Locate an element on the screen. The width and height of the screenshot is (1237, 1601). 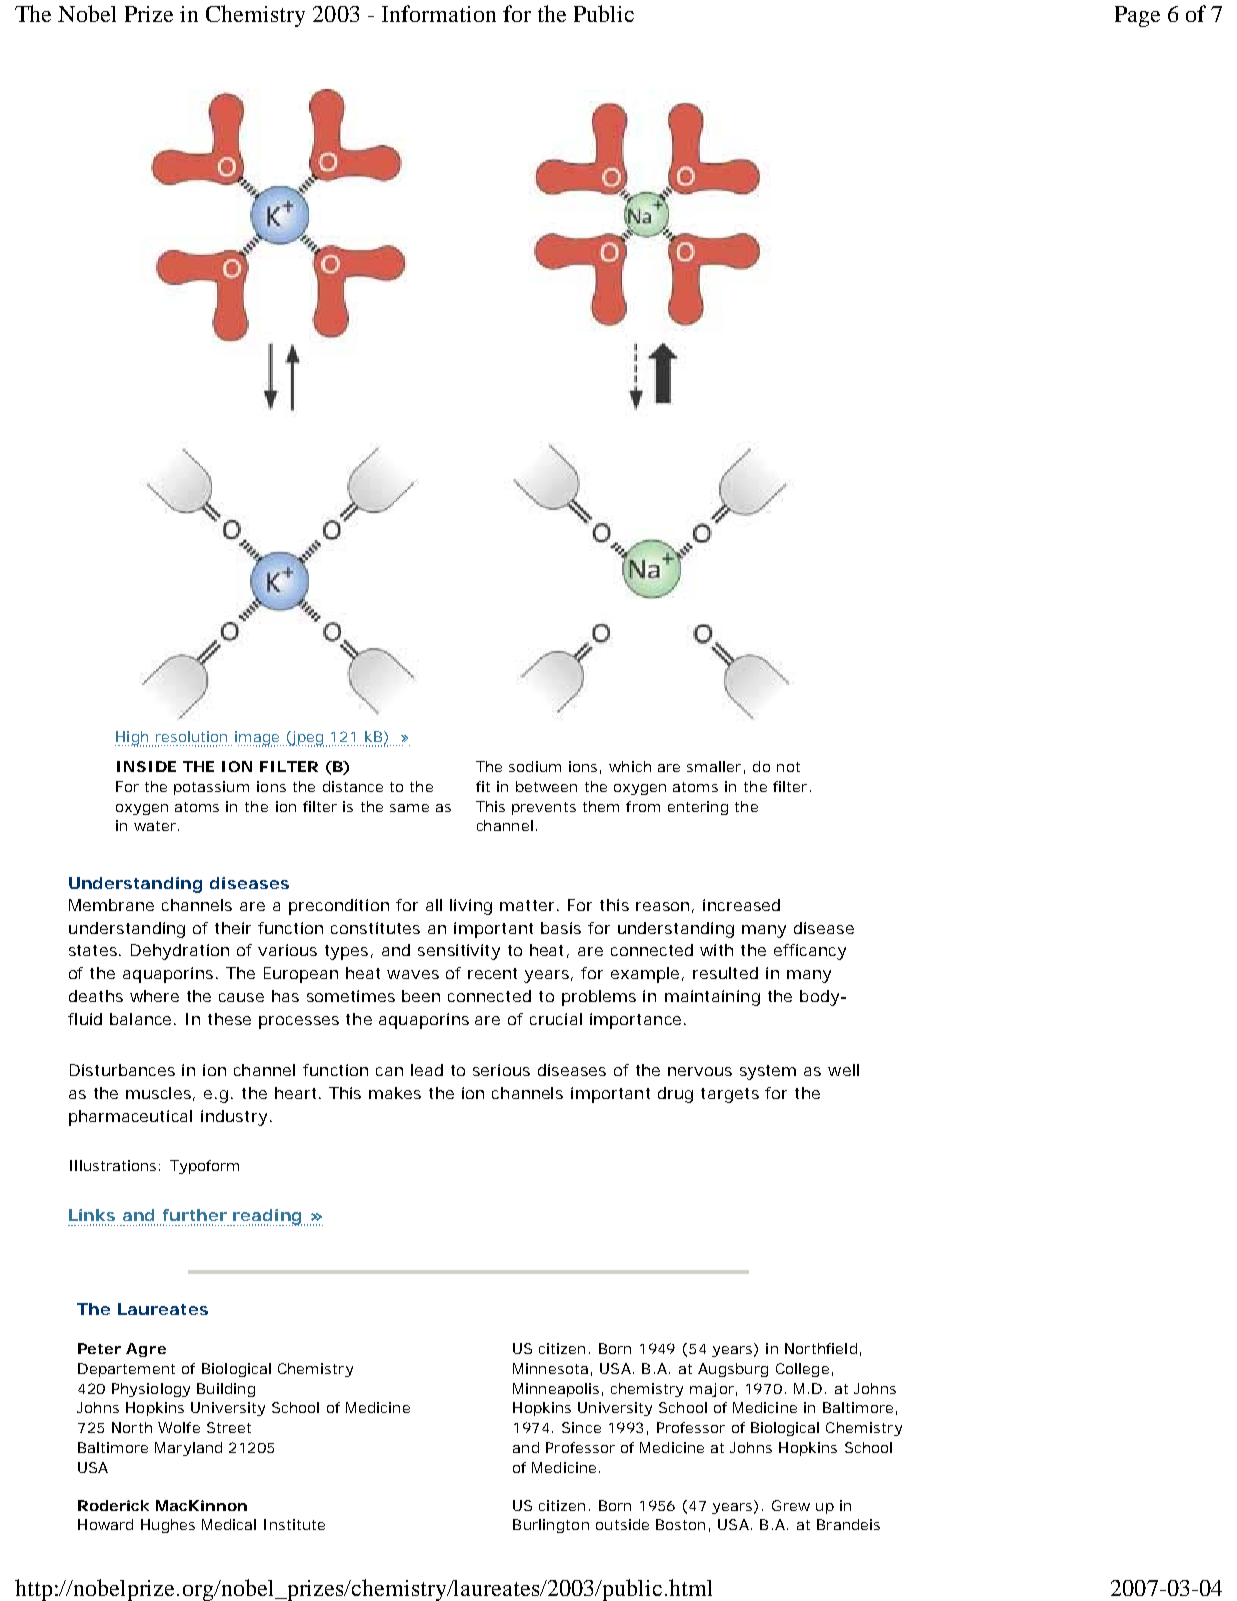
Page is located at coordinates (1137, 16).
